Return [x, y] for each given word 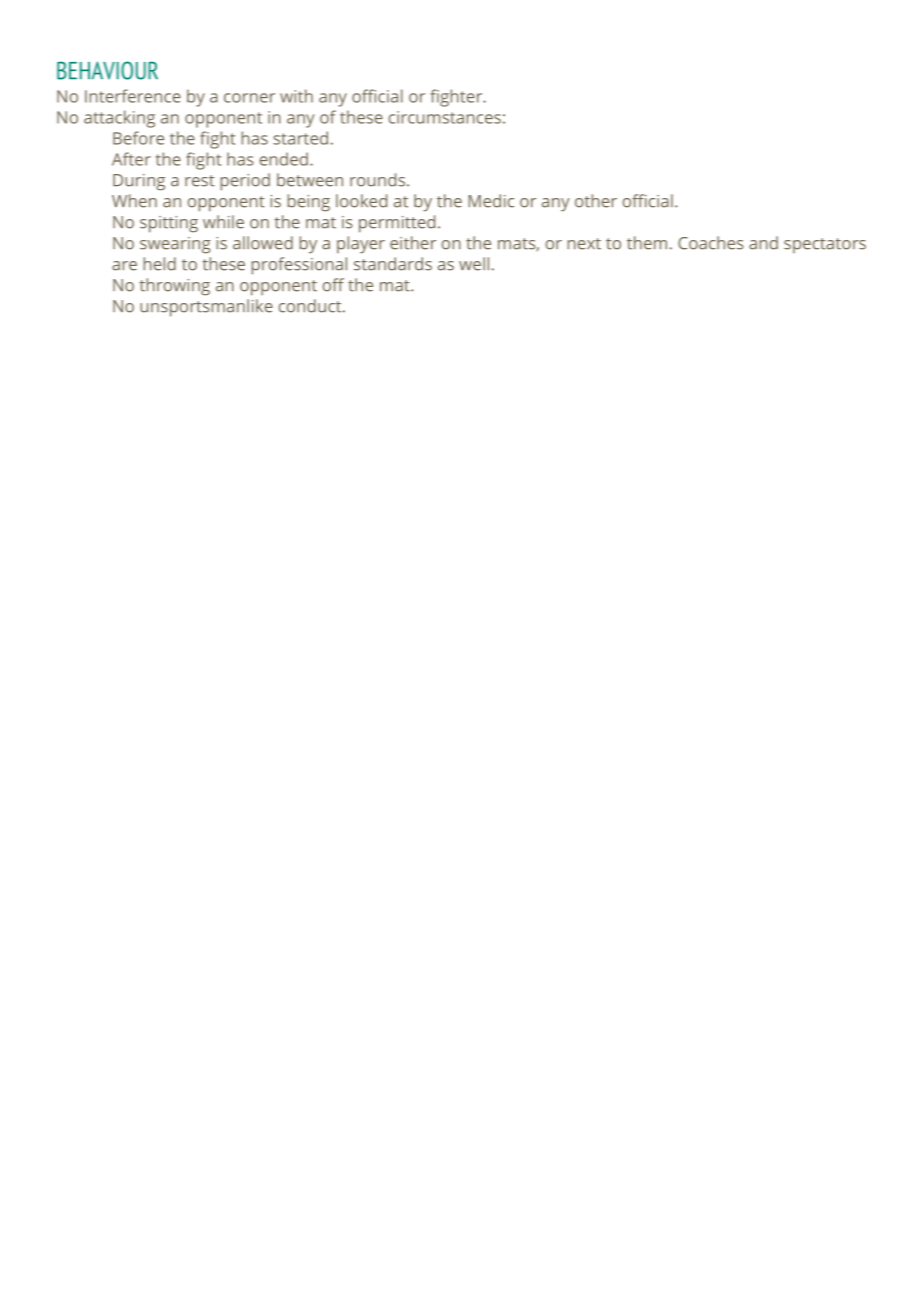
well [474, 264]
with [296, 96]
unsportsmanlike [206, 308]
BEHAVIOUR [107, 70]
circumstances [445, 117]
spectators [825, 245]
